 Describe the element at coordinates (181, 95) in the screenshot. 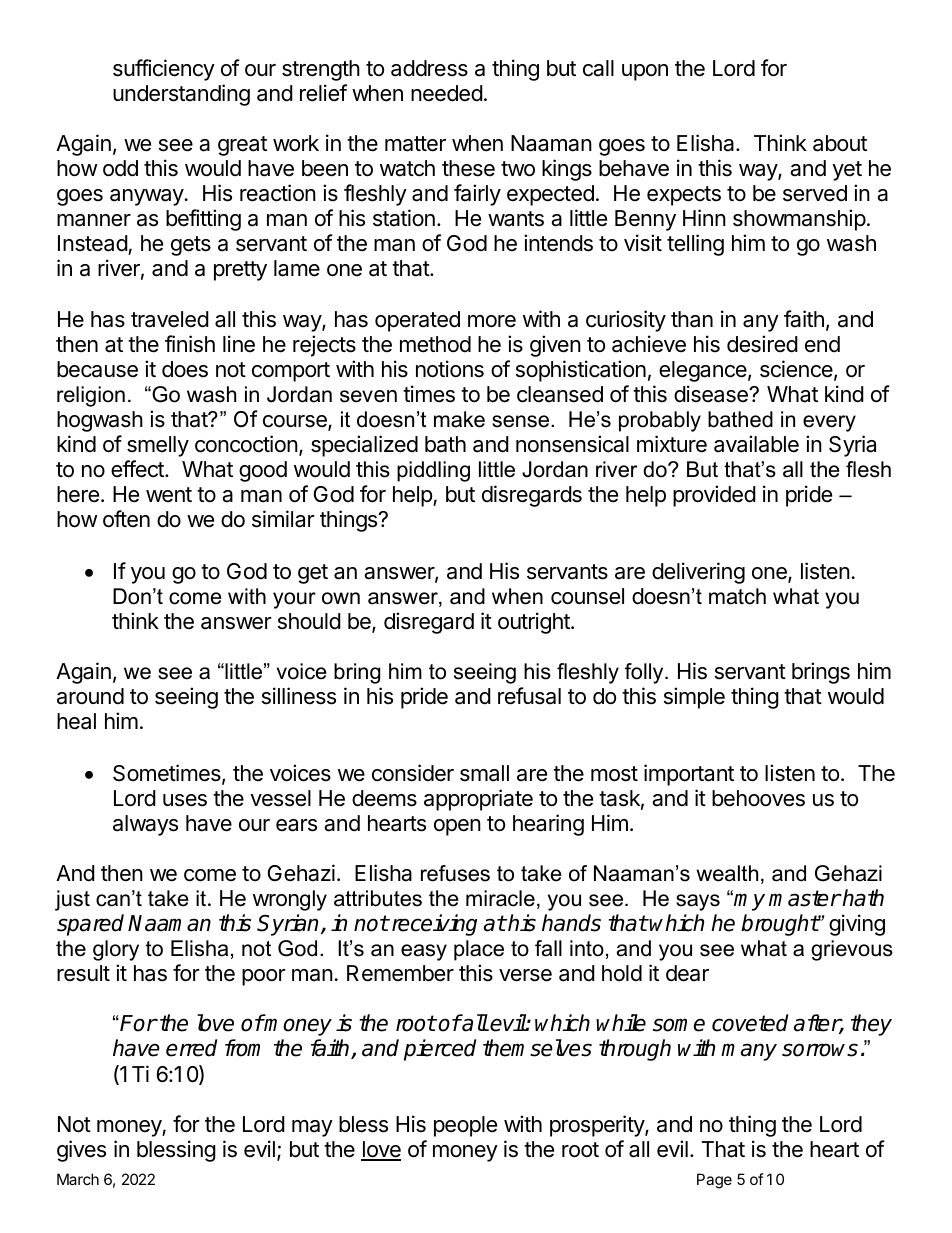

I see `understanding` at that location.
